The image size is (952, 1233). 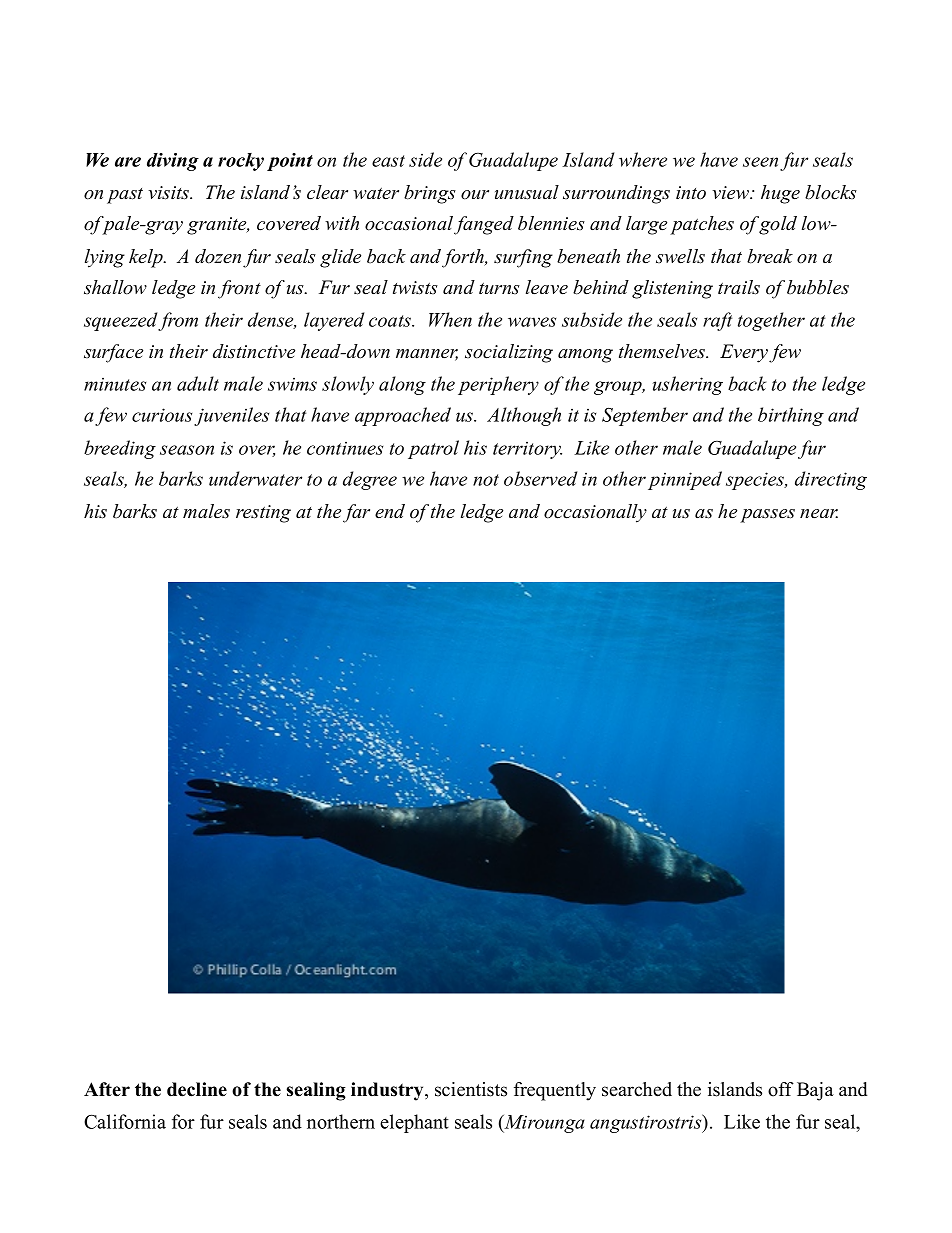 What do you see at coordinates (781, 1089) in the screenshot?
I see `off` at bounding box center [781, 1089].
